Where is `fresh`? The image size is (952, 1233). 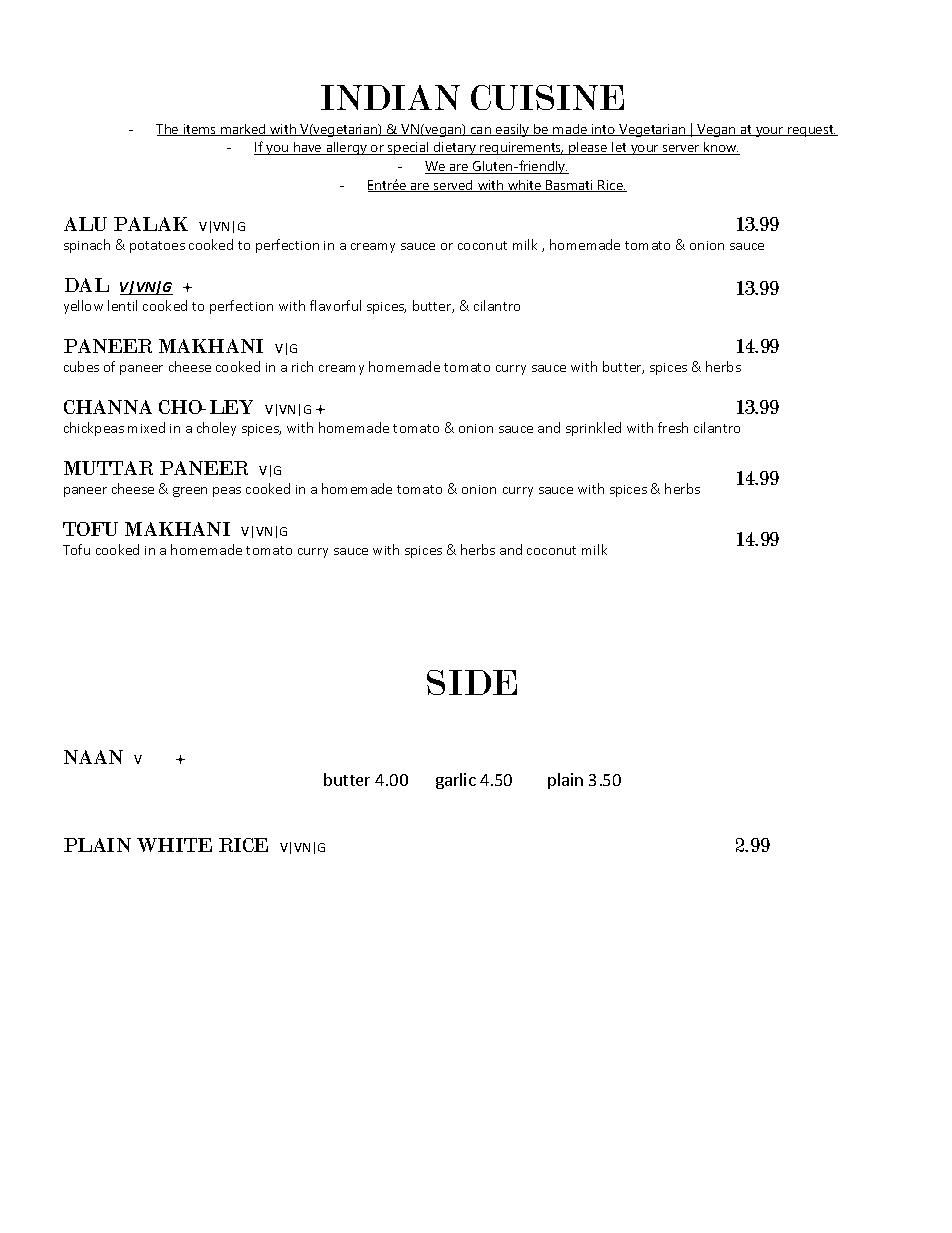
fresh is located at coordinates (673, 427).
